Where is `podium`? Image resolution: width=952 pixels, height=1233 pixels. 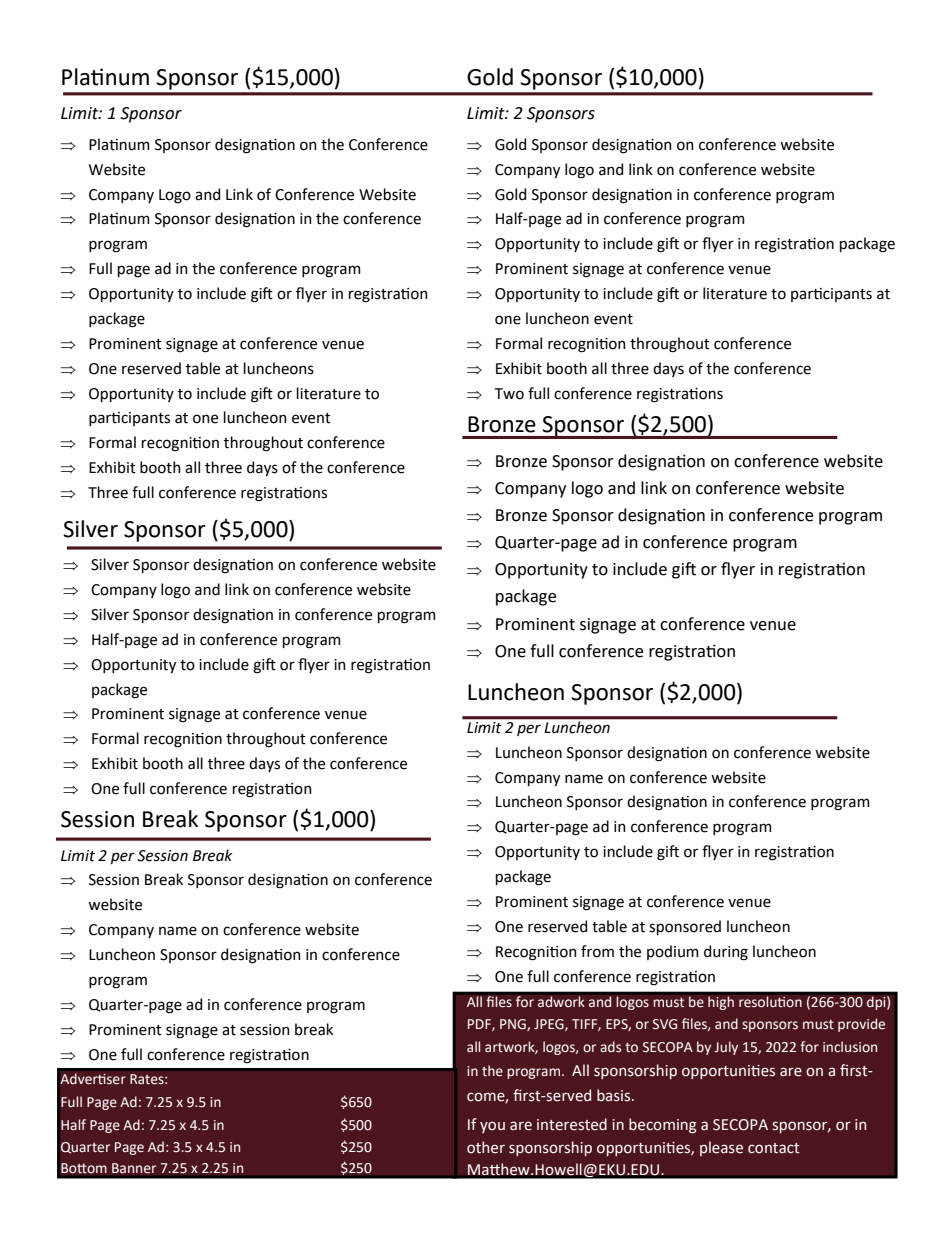
podium is located at coordinates (673, 952).
